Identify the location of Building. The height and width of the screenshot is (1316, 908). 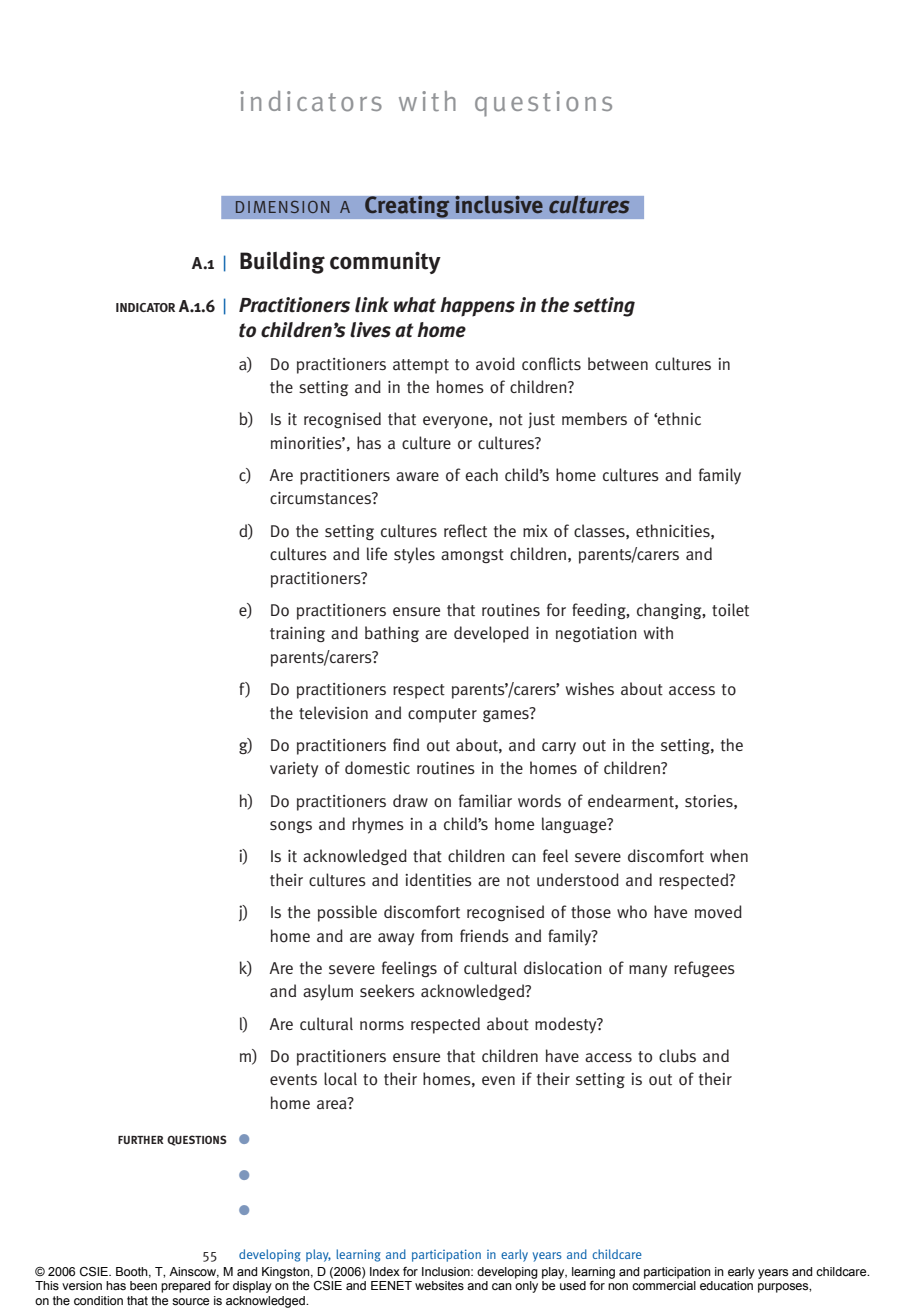
(282, 262).
